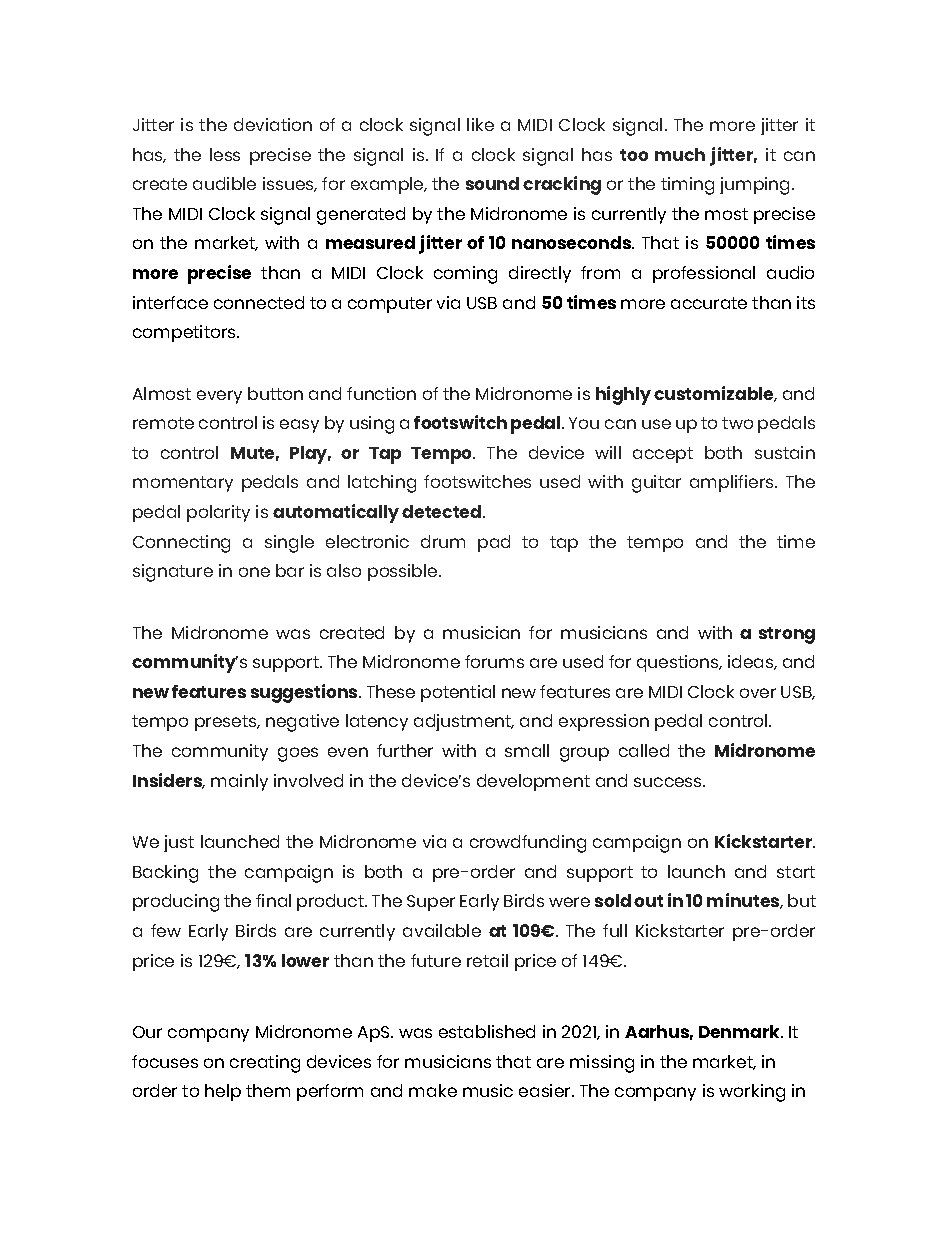  Describe the element at coordinates (741, 1031) in the image. I see `Denmark` at that location.
